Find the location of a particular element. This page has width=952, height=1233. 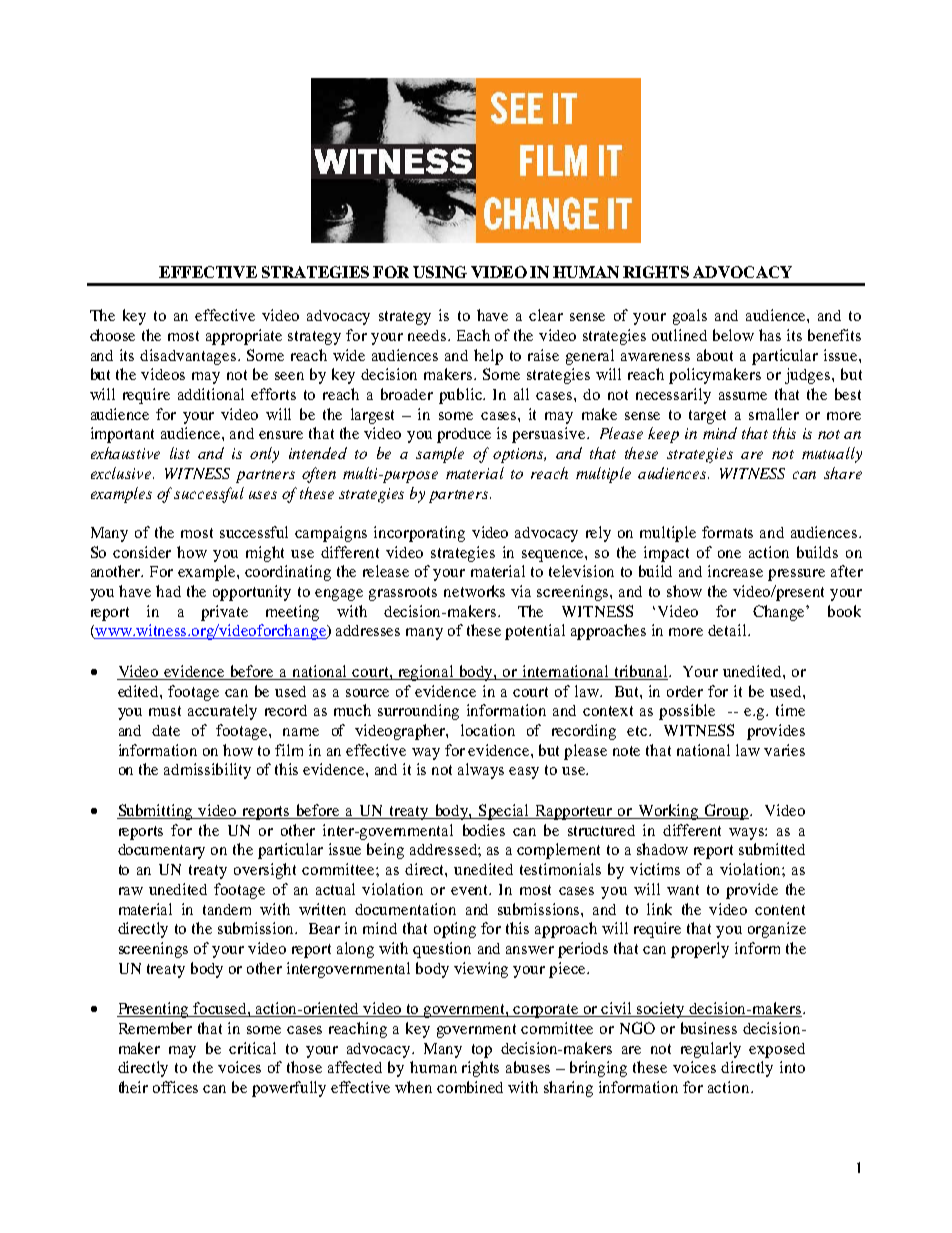

offices is located at coordinates (175, 1087).
